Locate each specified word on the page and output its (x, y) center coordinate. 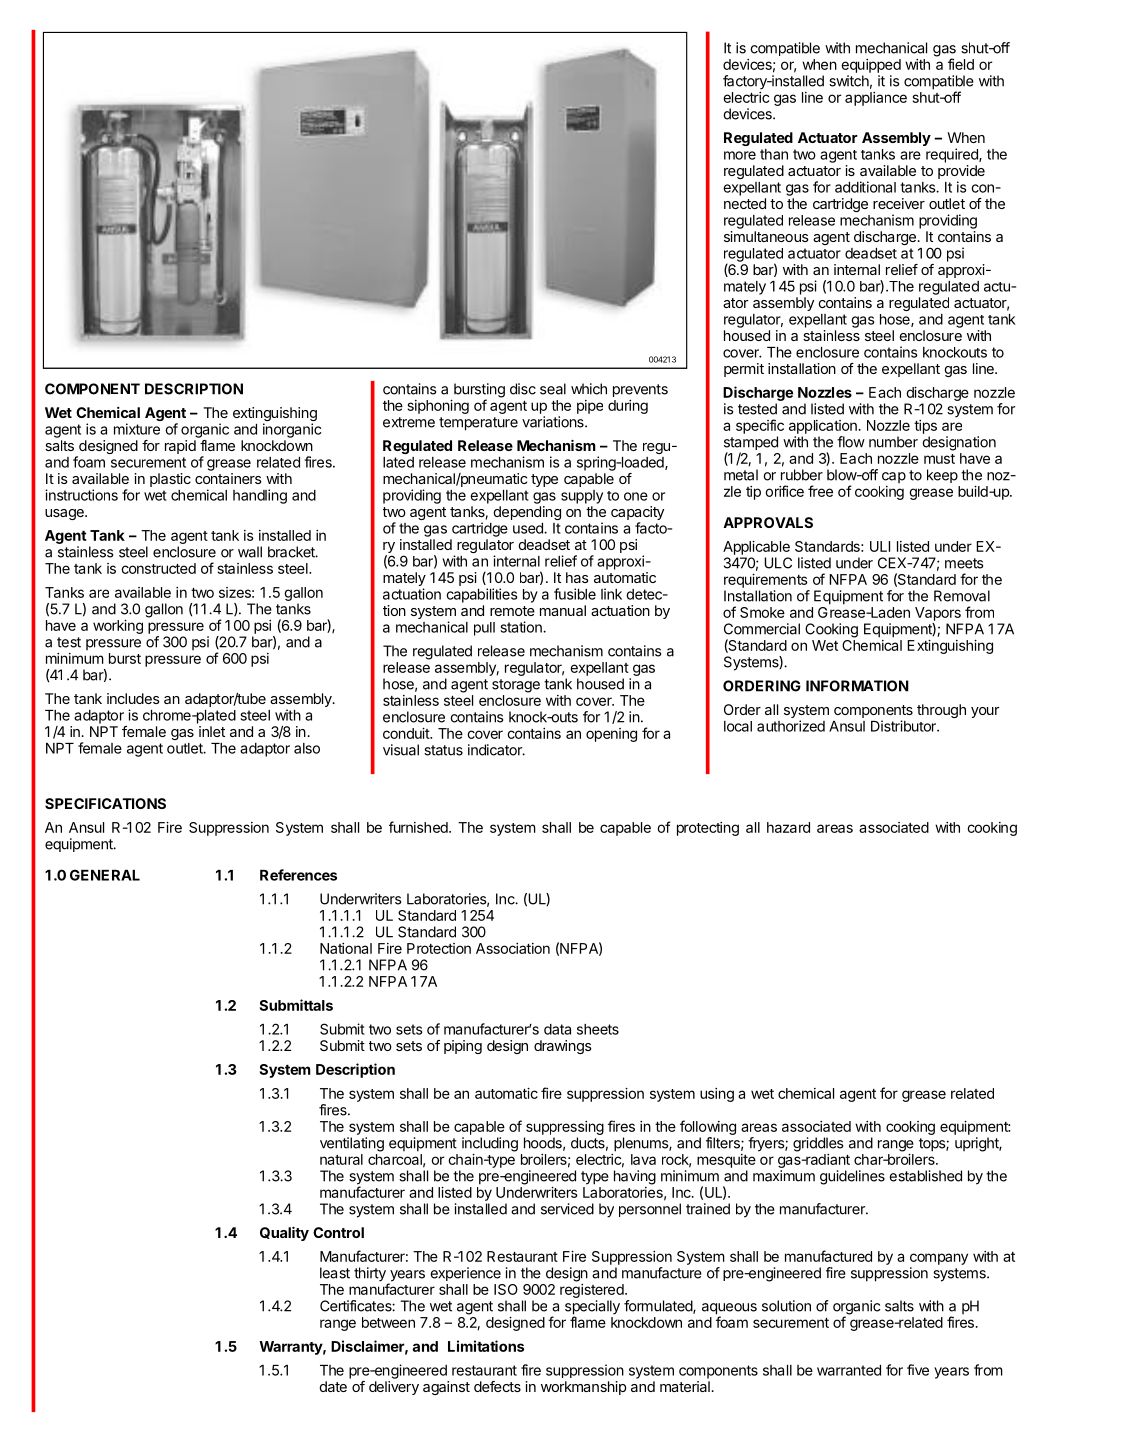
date (333, 1386)
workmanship (583, 1388)
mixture (137, 429)
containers (228, 478)
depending (527, 513)
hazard (788, 827)
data (557, 1029)
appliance (876, 99)
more (740, 155)
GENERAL (105, 875)
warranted (849, 1370)
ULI (880, 546)
